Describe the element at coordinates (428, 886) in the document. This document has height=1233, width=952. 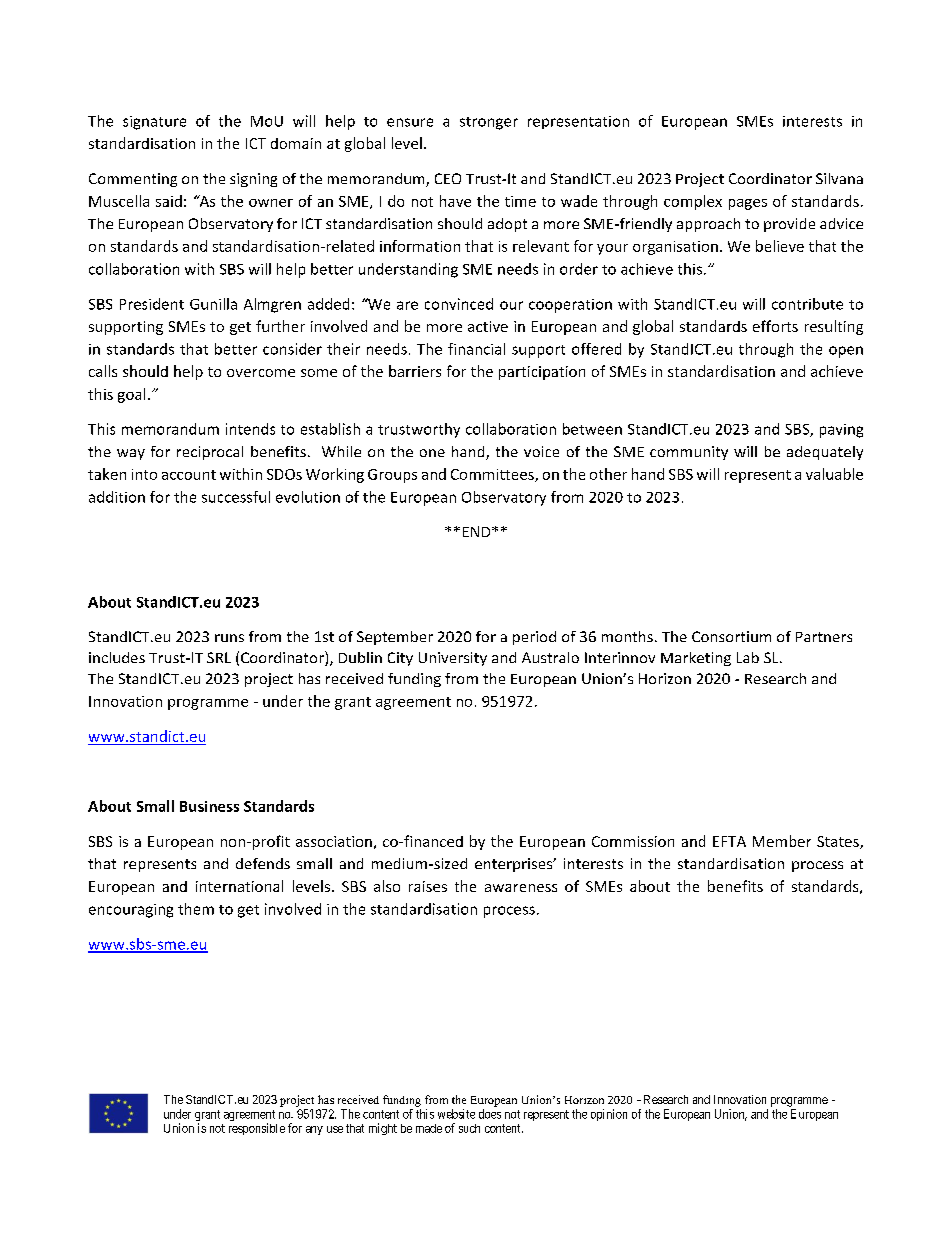
I see `raises` at that location.
